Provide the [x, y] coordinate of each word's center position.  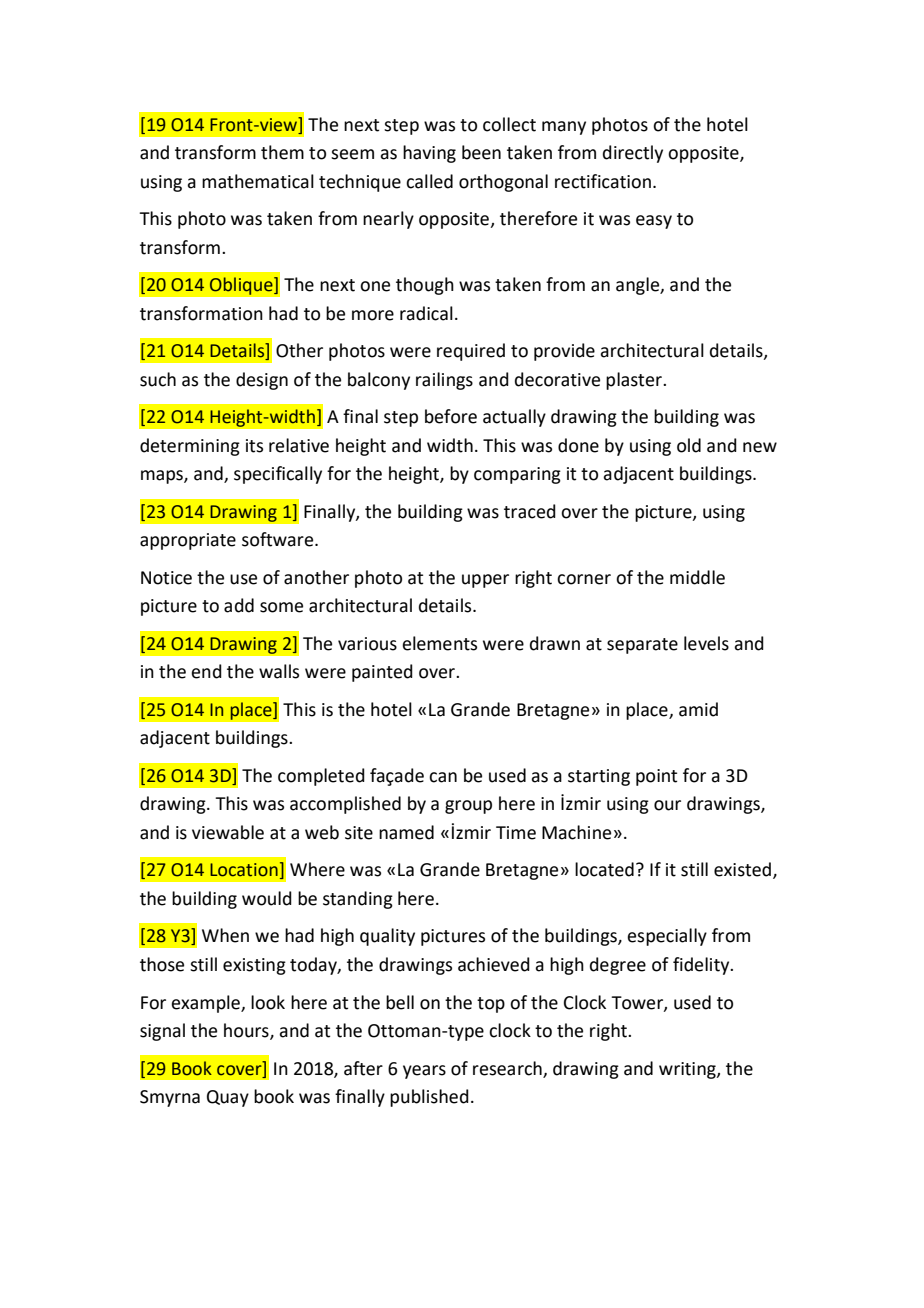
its [254, 446]
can [443, 777]
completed [321, 777]
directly [633, 154]
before [451, 416]
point [656, 777]
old [689, 445]
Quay [228, 1098]
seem [352, 154]
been [481, 152]
